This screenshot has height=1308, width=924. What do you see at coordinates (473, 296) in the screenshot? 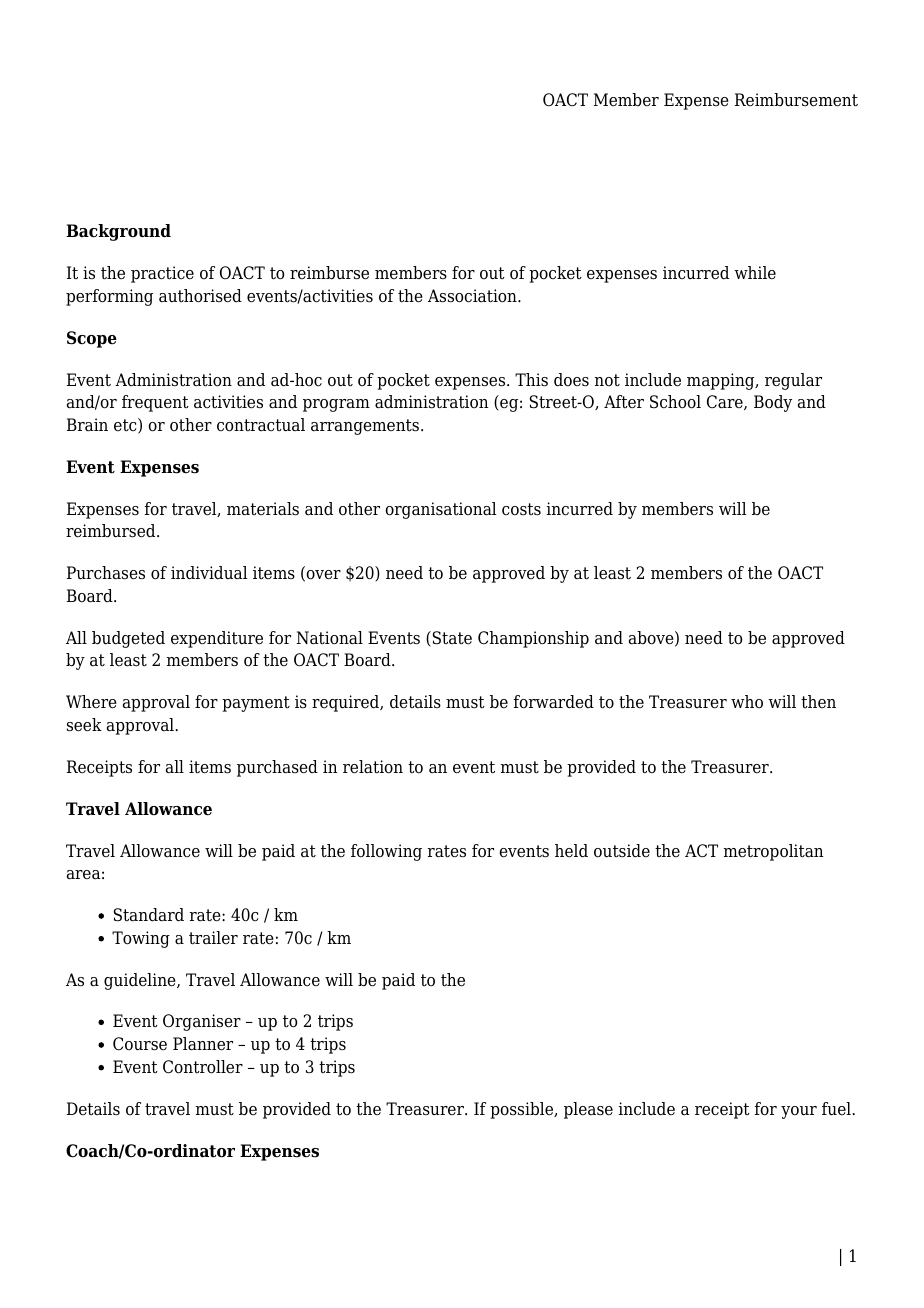
I see `Association` at bounding box center [473, 296].
